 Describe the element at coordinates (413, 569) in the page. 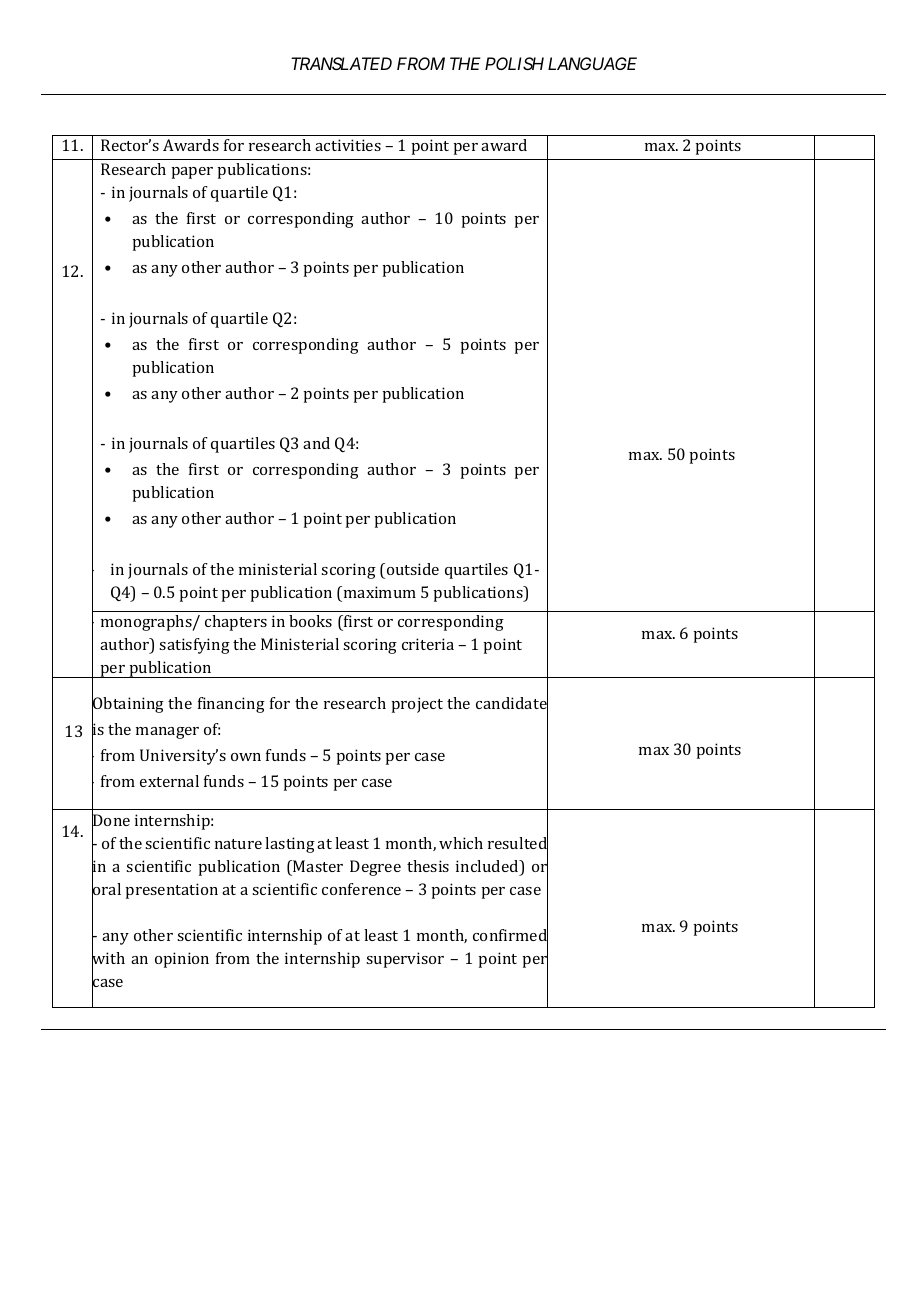

I see `outside` at that location.
